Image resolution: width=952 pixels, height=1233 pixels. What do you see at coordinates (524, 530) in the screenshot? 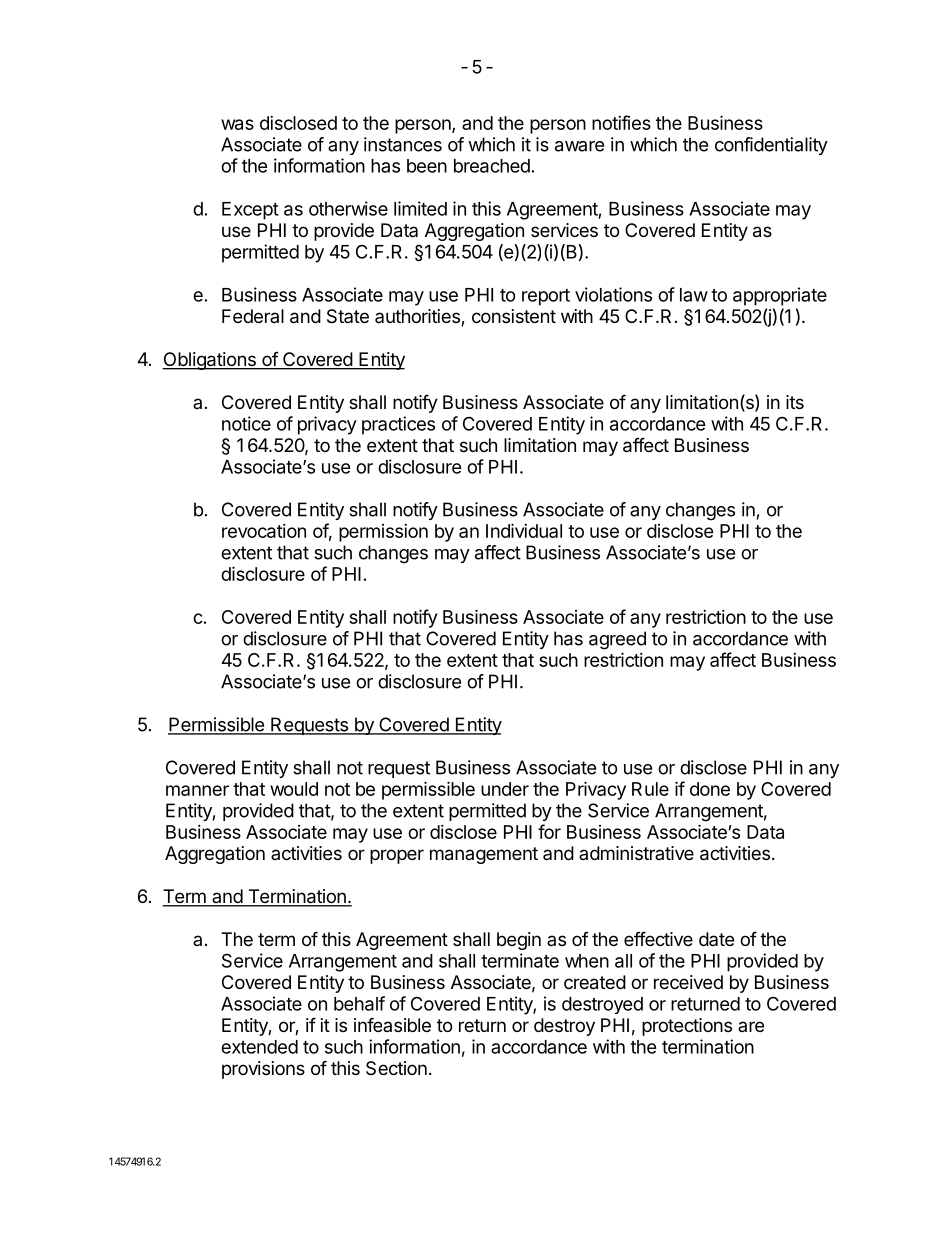
I see `Individual` at bounding box center [524, 530].
